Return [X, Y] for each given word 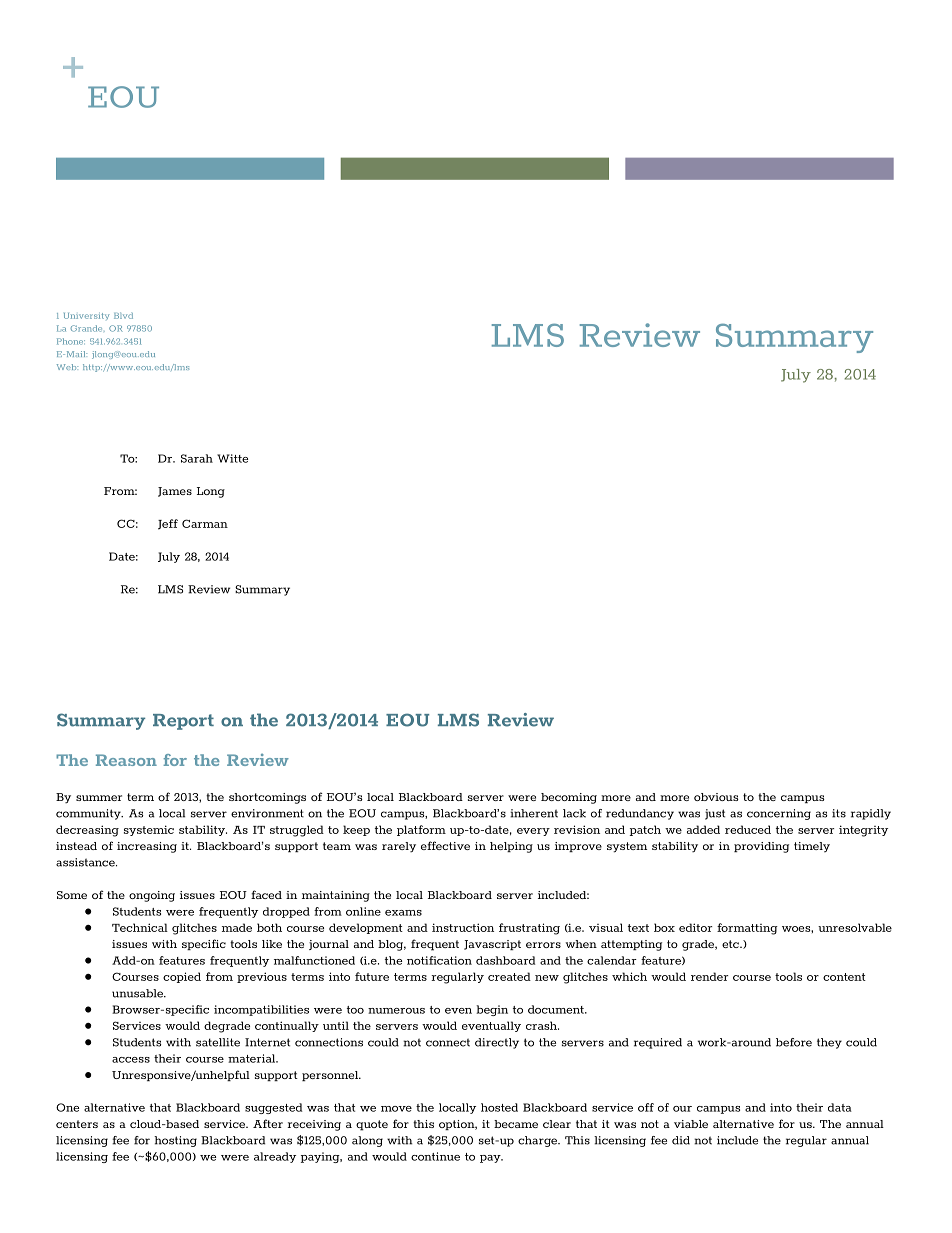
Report [183, 722]
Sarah [197, 458]
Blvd [123, 315]
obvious [716, 797]
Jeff [168, 524]
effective [445, 845]
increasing [147, 847]
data [840, 1107]
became [516, 1124]
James [175, 492]
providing [761, 847]
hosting [175, 1141]
